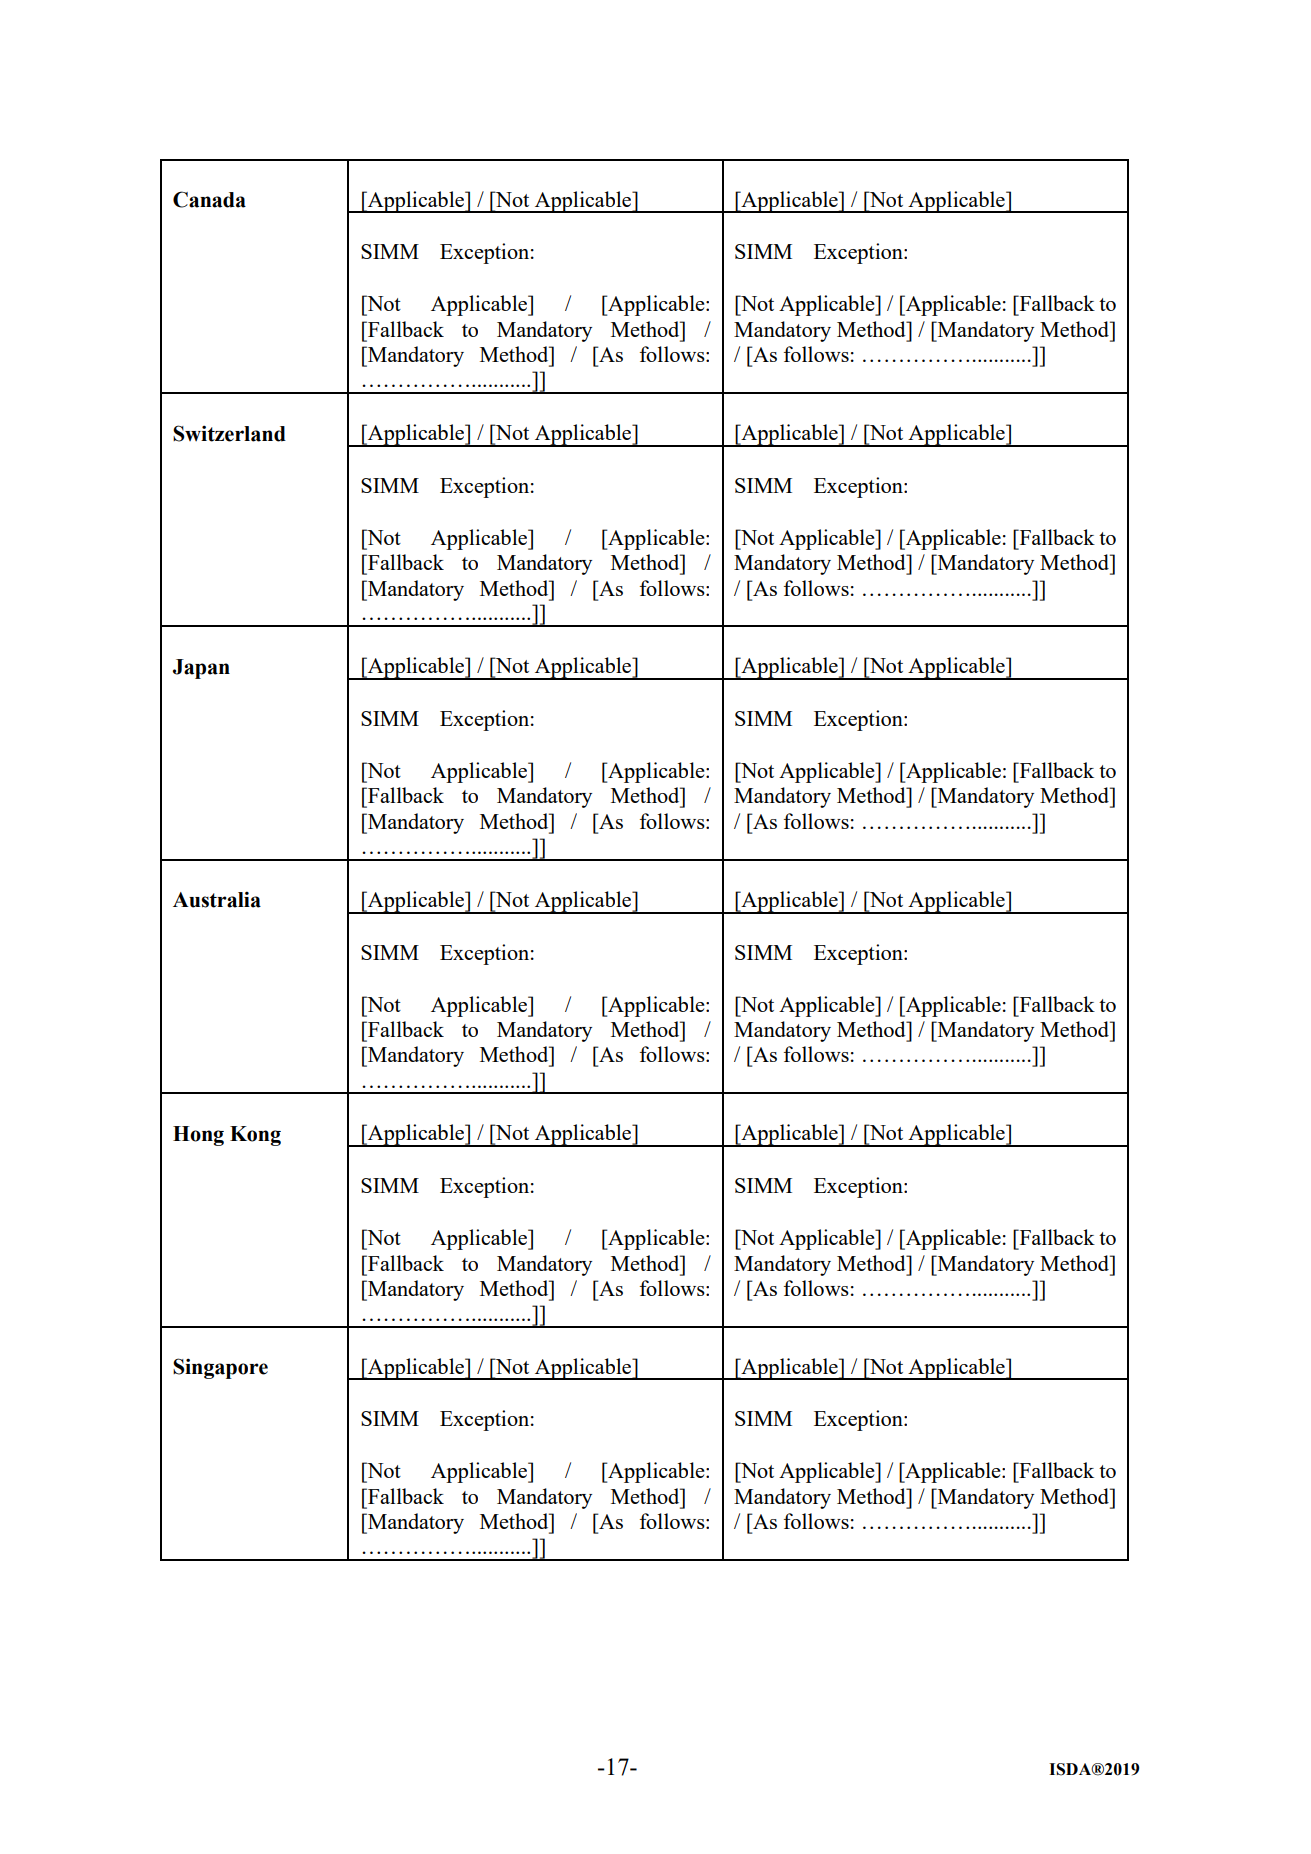  Describe the element at coordinates (255, 1136) in the screenshot. I see `Kong` at that location.
